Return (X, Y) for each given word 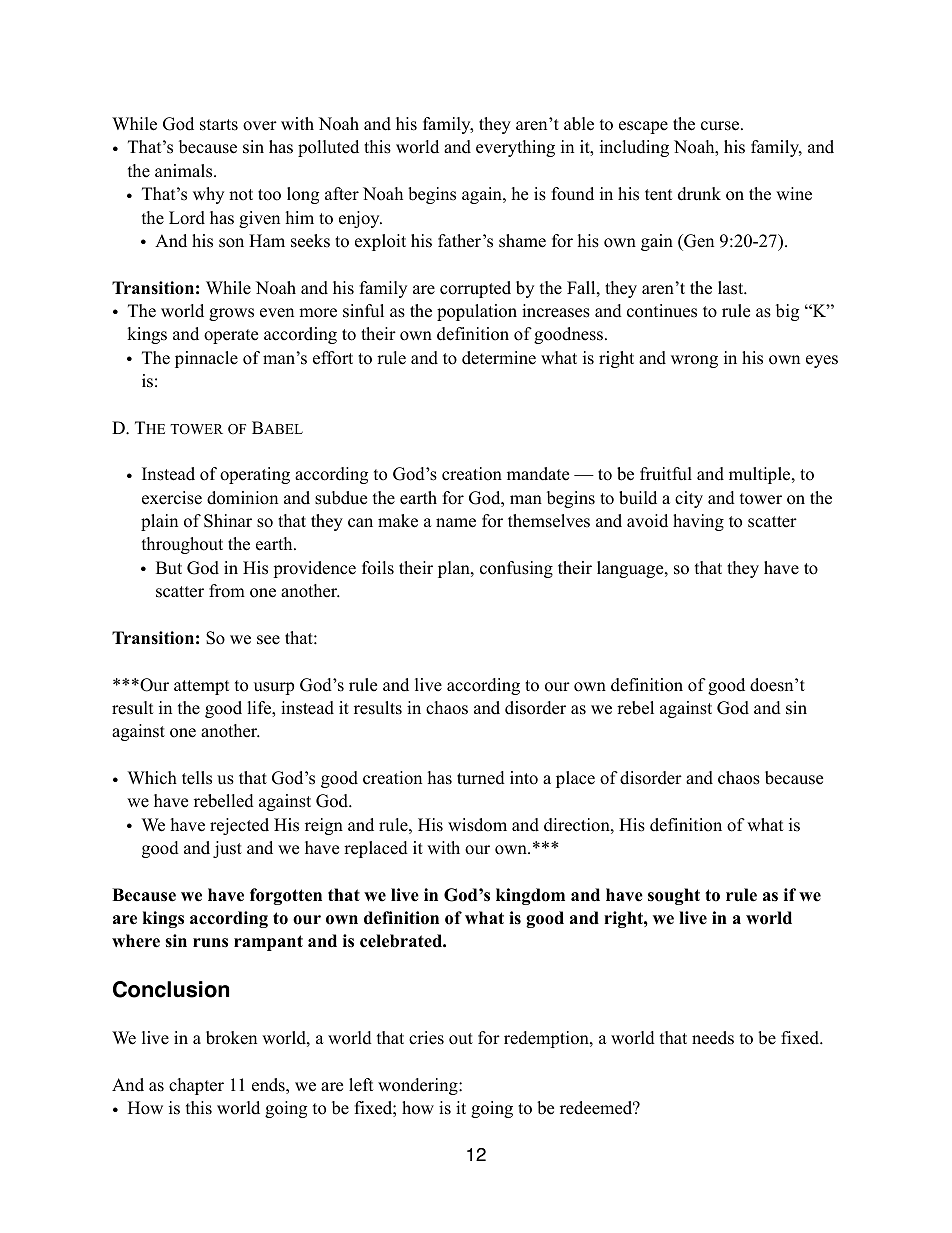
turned (481, 778)
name (456, 523)
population (477, 312)
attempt (202, 687)
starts (219, 125)
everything (515, 148)
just (227, 849)
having (698, 522)
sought (674, 896)
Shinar (228, 521)
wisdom (477, 825)
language (631, 569)
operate (231, 336)
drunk (699, 194)
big (787, 312)
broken (231, 1038)
